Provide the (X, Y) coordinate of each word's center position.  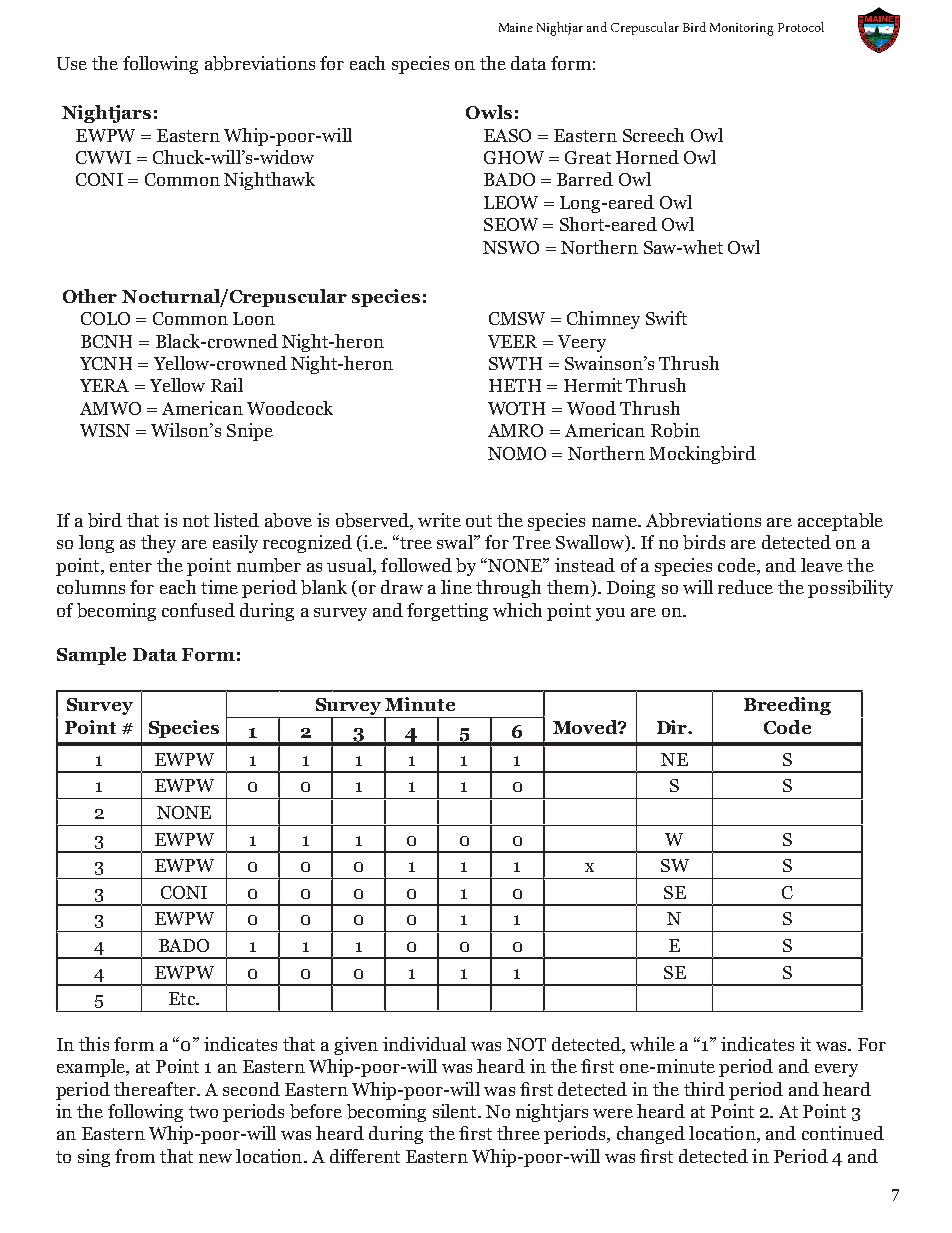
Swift (666, 318)
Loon (254, 318)
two (203, 1112)
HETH (515, 385)
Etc (183, 998)
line (456, 587)
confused (198, 610)
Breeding (787, 706)
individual (424, 1044)
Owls (489, 112)
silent (456, 1111)
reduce (745, 587)
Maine (516, 27)
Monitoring (741, 29)
